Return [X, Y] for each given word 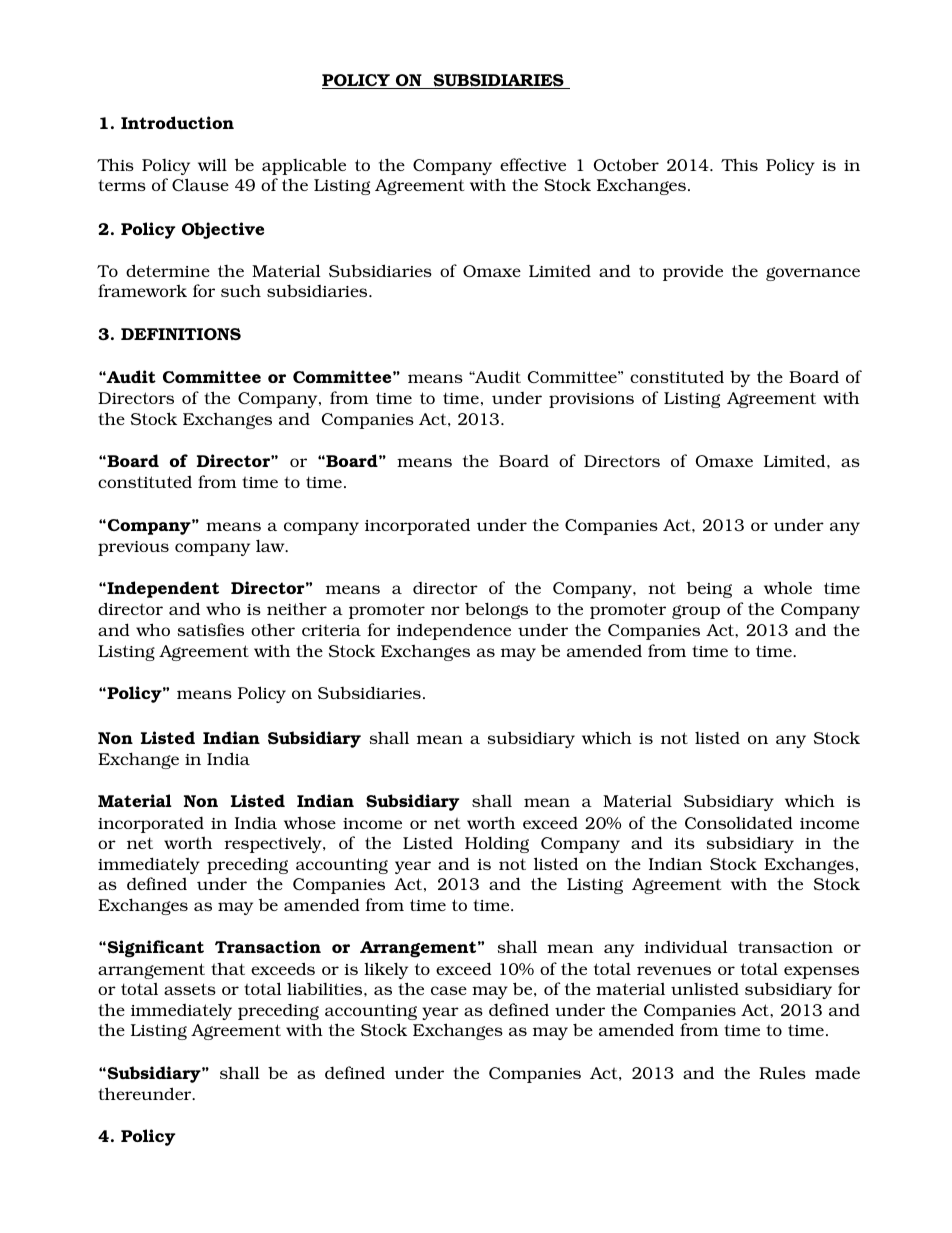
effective [533, 164]
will [212, 164]
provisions [591, 400]
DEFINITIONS [181, 334]
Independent [162, 589]
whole [788, 587]
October [626, 164]
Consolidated [739, 822]
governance [813, 274]
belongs [496, 610]
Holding [497, 844]
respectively [274, 844]
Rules [782, 1073]
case [449, 990]
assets [190, 989]
